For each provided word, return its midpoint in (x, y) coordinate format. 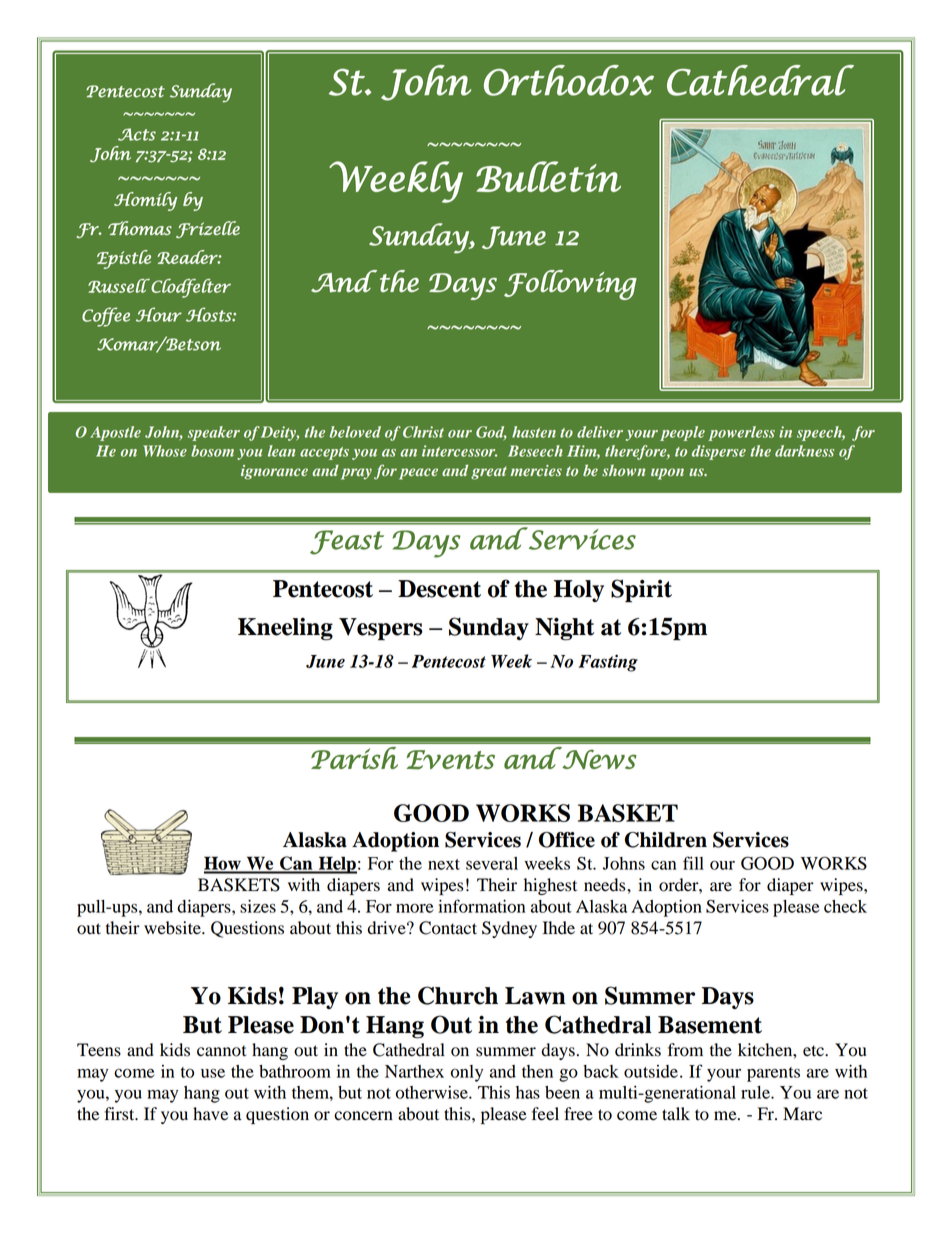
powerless (741, 433)
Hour (159, 314)
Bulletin (548, 176)
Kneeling (285, 629)
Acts (137, 134)
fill (693, 863)
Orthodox (569, 80)
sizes (258, 906)
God (491, 433)
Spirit (641, 591)
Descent (439, 589)
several (492, 863)
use (213, 1073)
